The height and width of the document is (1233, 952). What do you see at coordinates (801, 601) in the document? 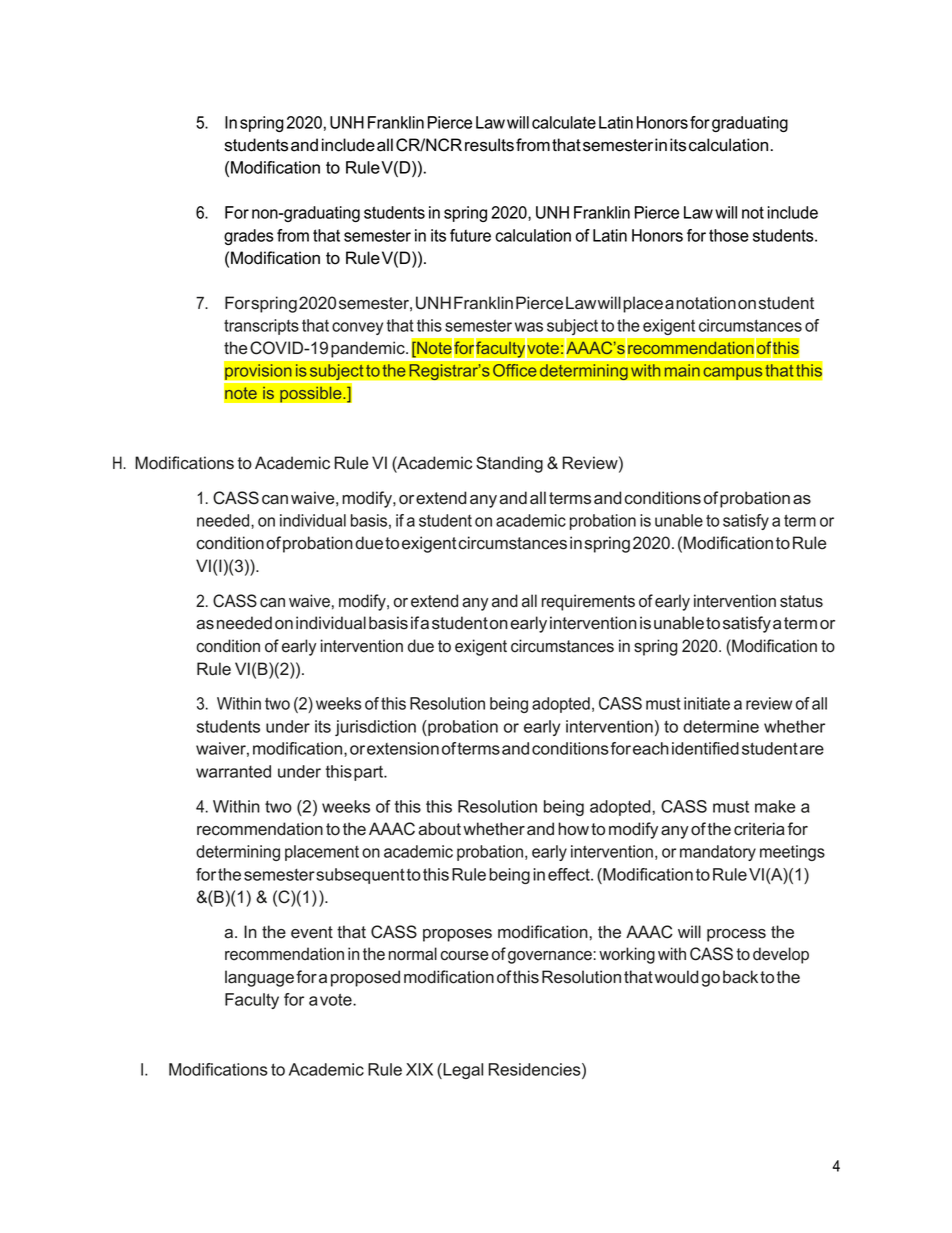
I see `status` at bounding box center [801, 601].
